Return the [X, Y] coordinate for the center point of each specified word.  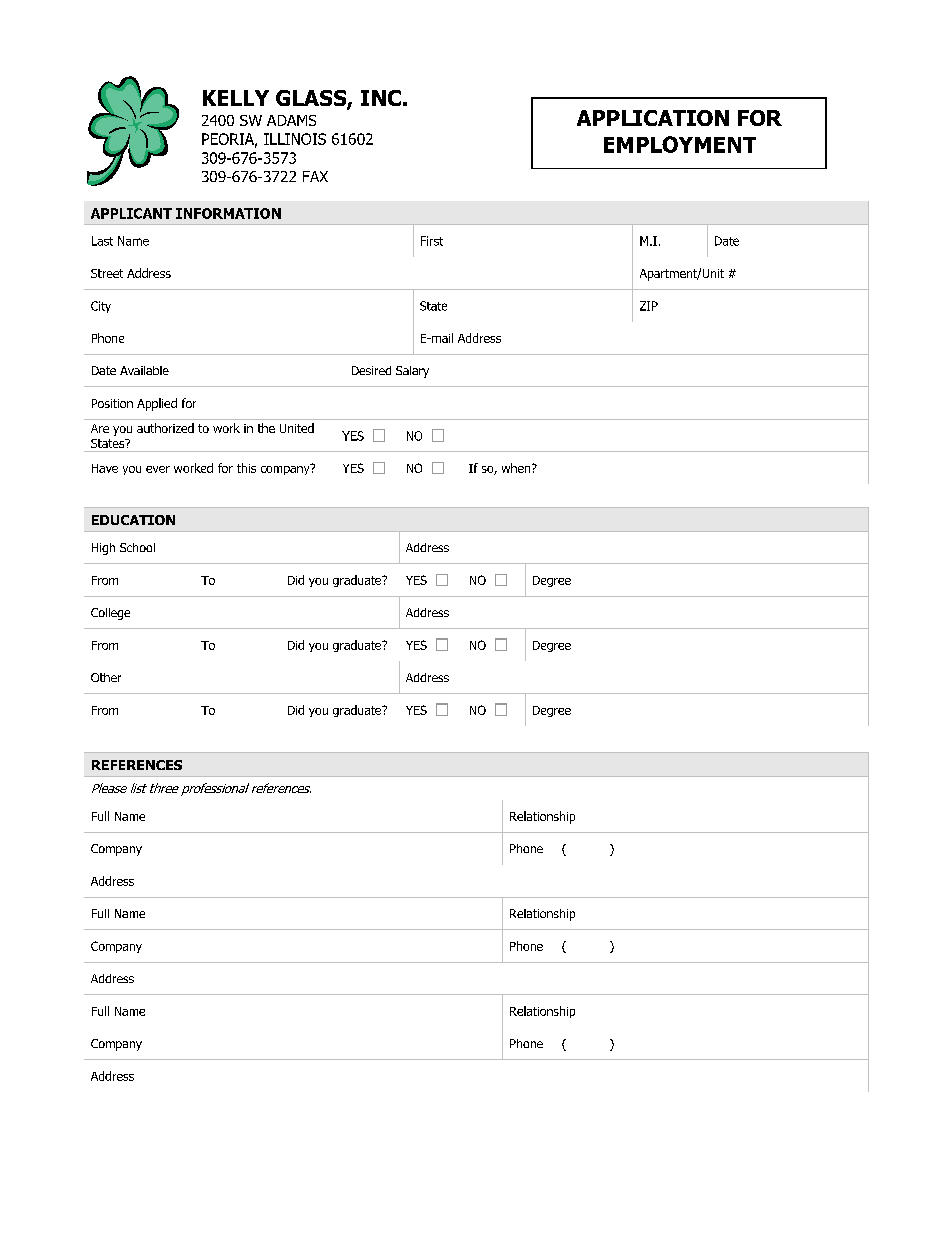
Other [106, 677]
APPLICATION [653, 118]
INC [381, 98]
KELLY [236, 98]
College [110, 614]
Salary [412, 372]
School [137, 547]
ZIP [649, 306]
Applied [157, 404]
